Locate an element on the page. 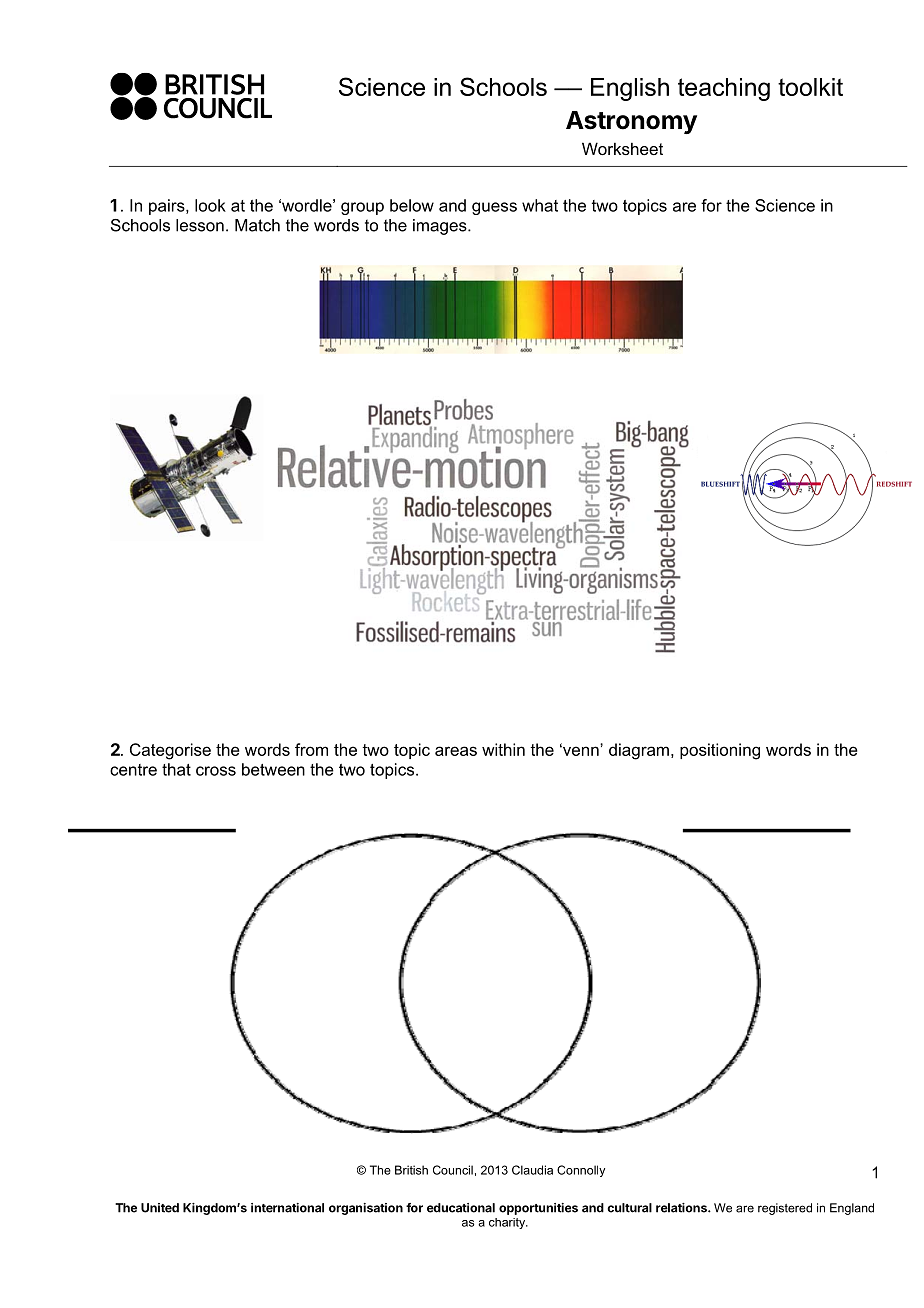 The image size is (924, 1308). teaching is located at coordinates (724, 89).
